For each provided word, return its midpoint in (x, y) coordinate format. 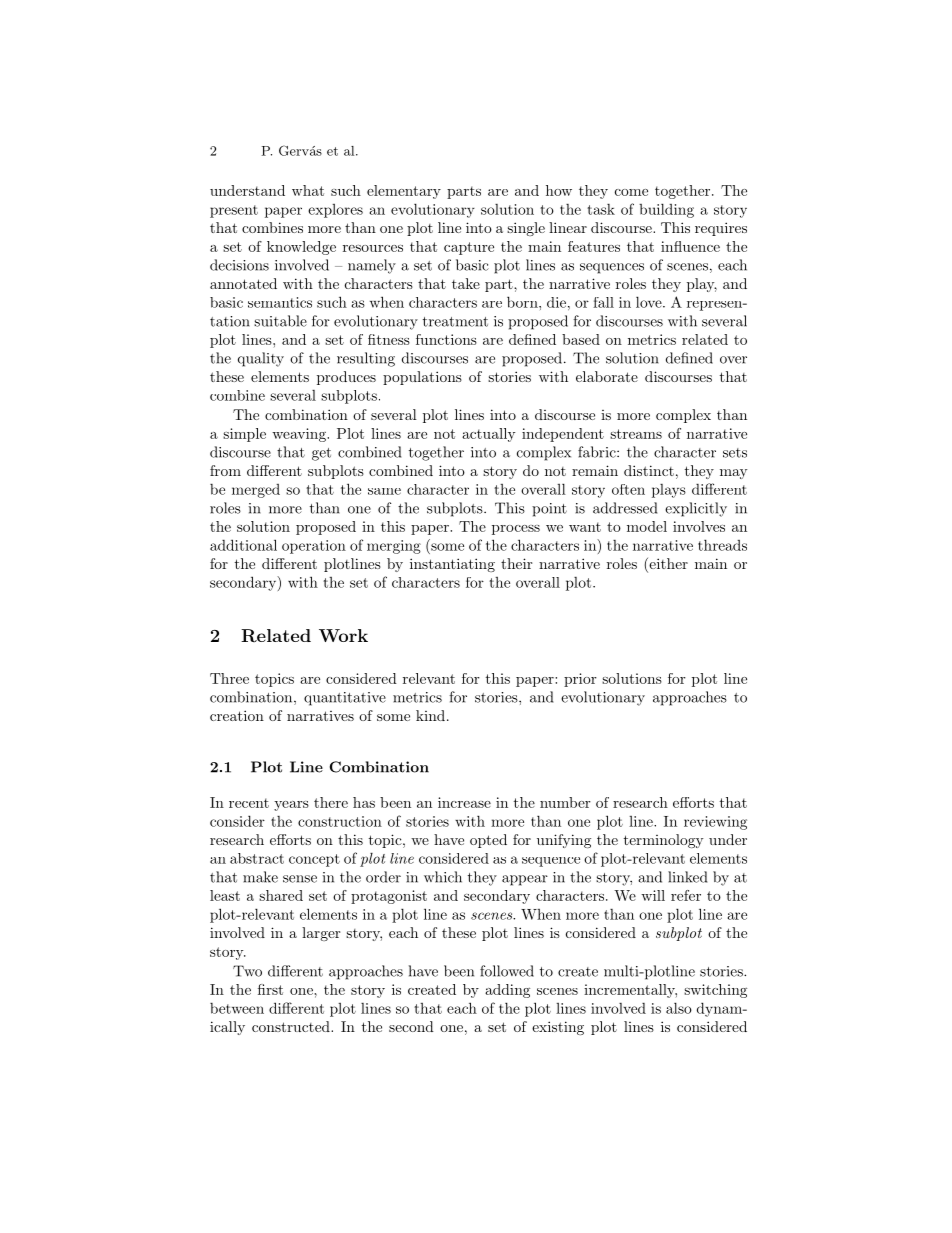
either (667, 565)
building (666, 210)
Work (343, 635)
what (308, 190)
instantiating (452, 565)
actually (489, 435)
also (679, 1008)
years (291, 806)
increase (464, 802)
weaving (300, 435)
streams (636, 434)
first (270, 989)
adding (507, 991)
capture (469, 248)
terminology (664, 841)
